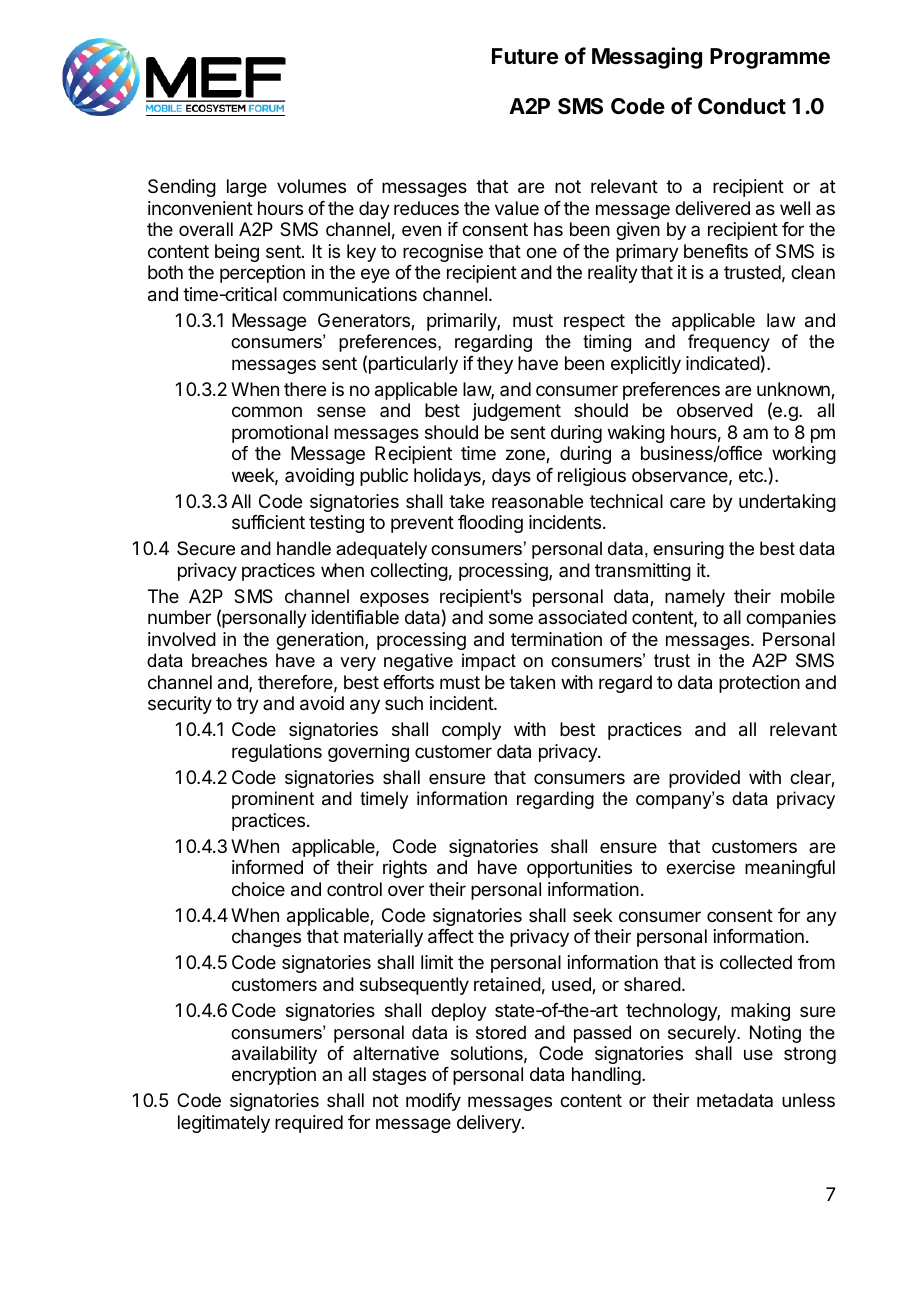 Image resolution: width=924 pixels, height=1307 pixels. I want to click on impact, so click(489, 662).
